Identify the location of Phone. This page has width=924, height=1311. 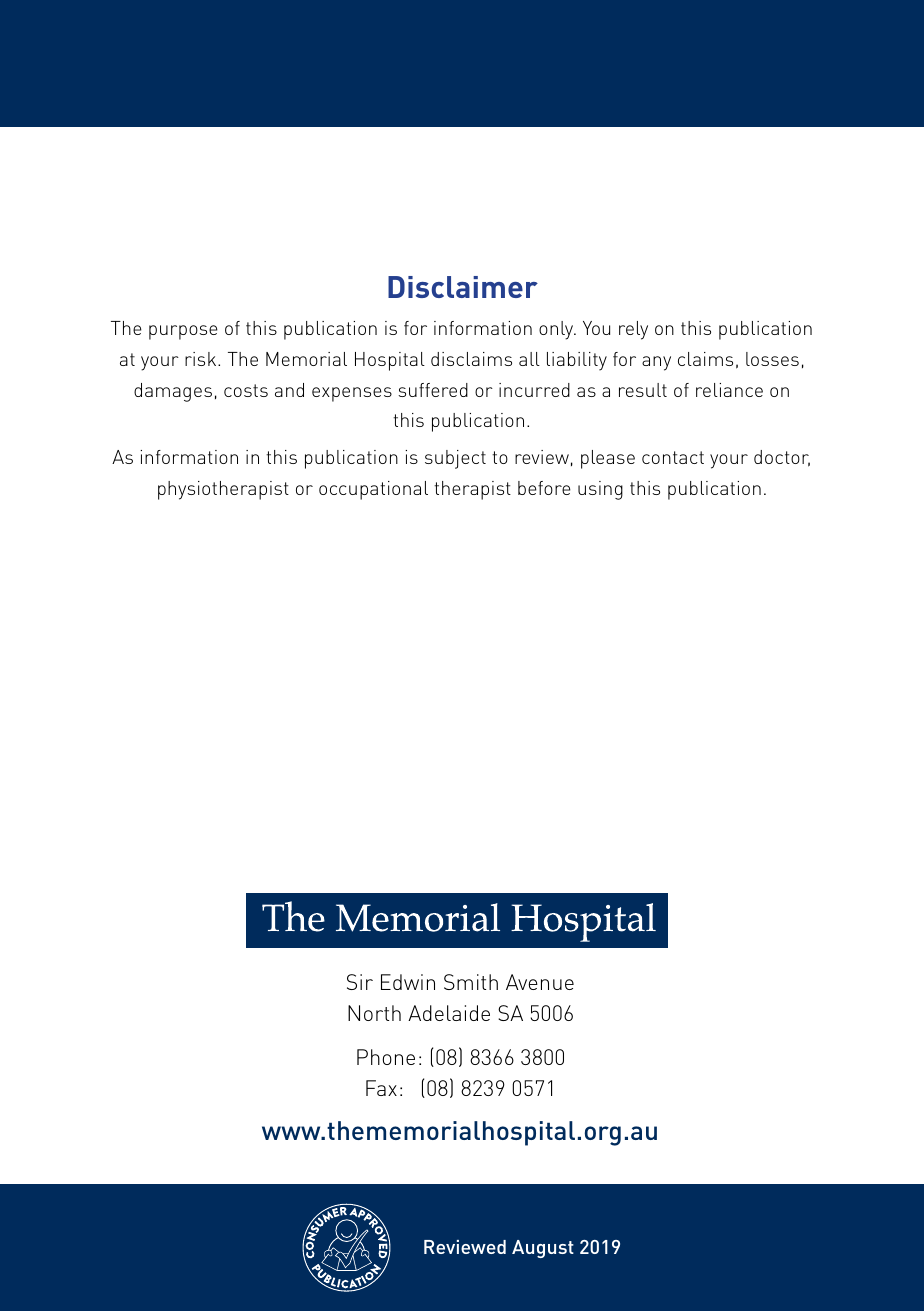
(386, 1057).
